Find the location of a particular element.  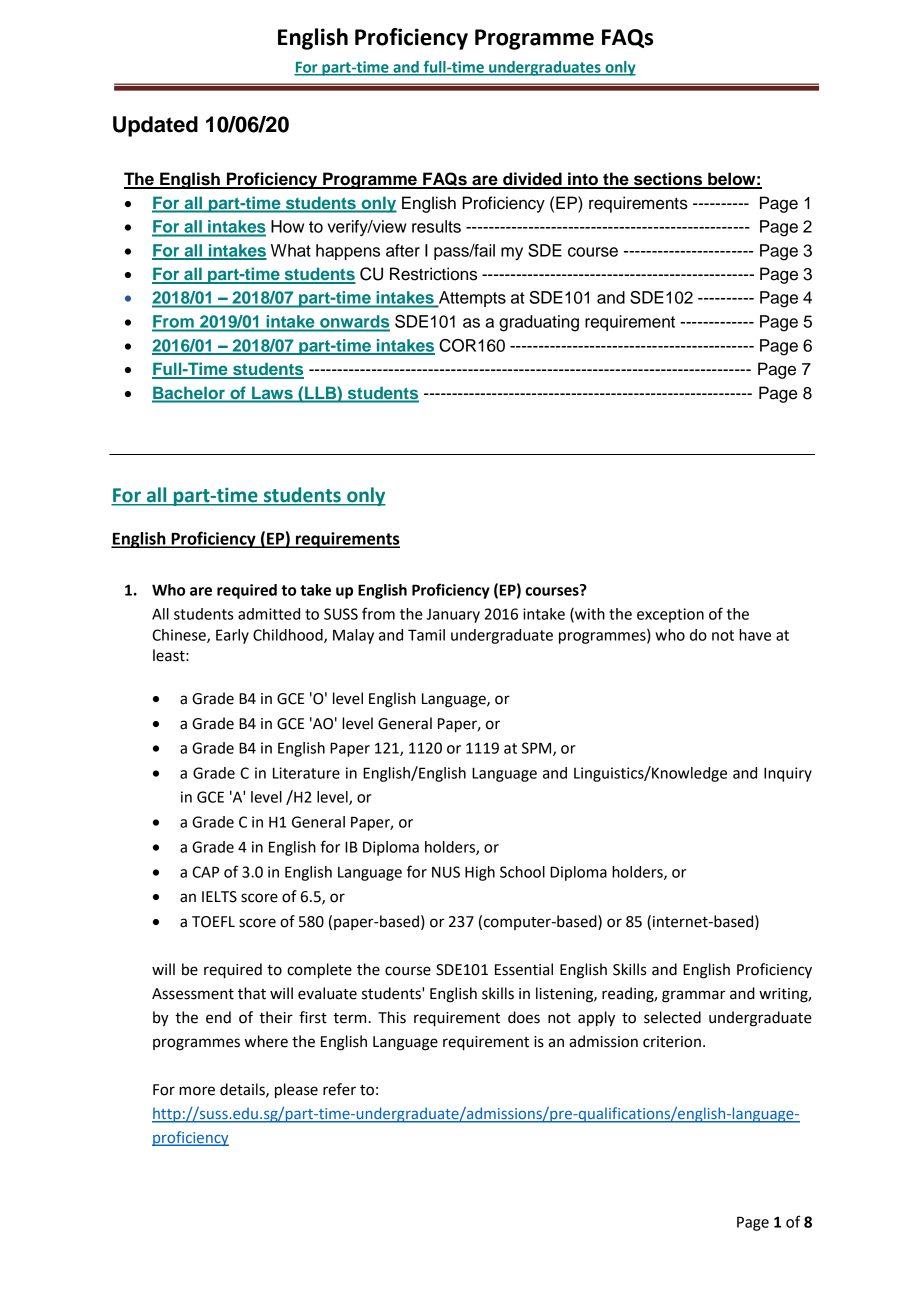

where is located at coordinates (266, 1041).
